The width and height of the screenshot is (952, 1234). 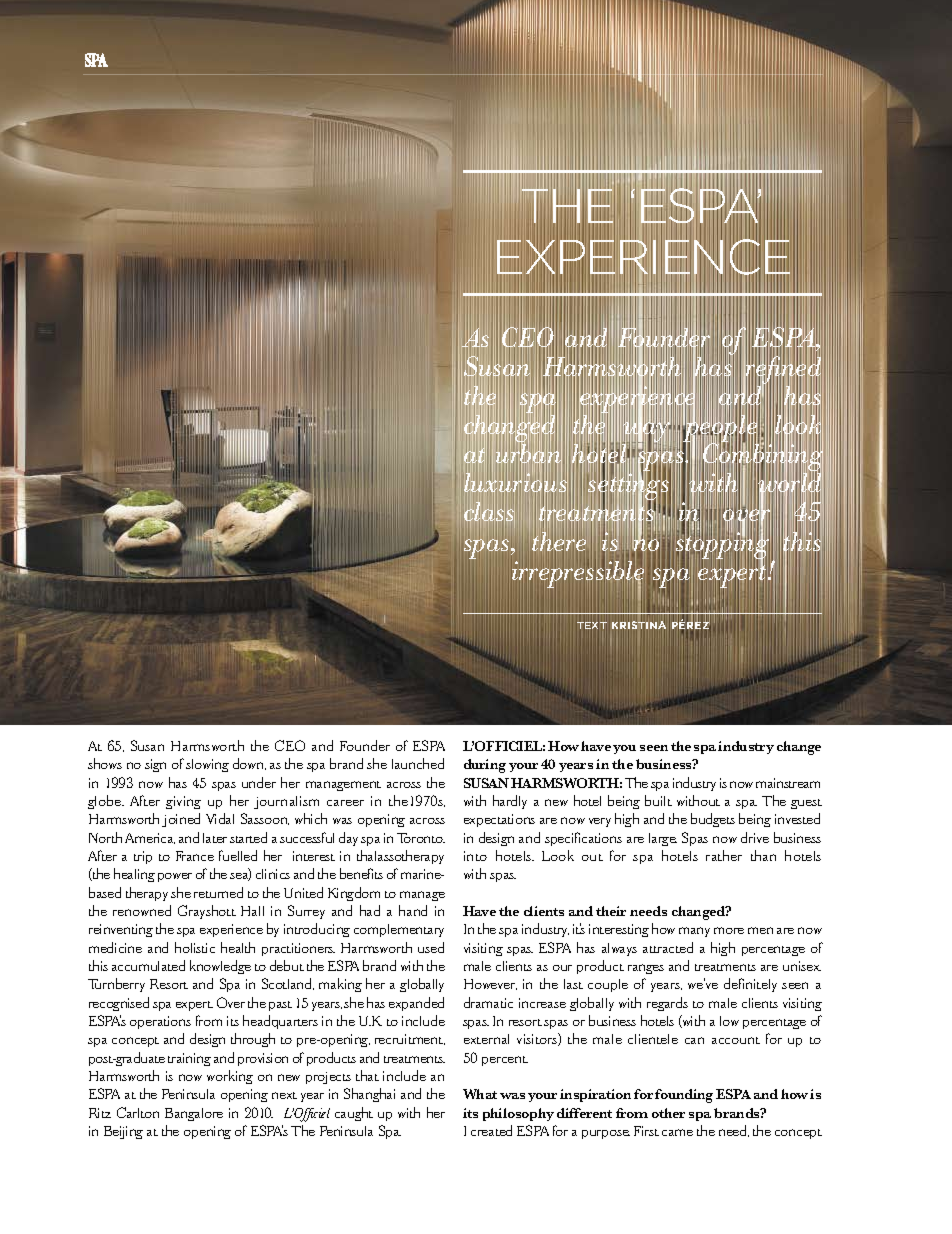 I want to click on more, so click(x=729, y=930).
